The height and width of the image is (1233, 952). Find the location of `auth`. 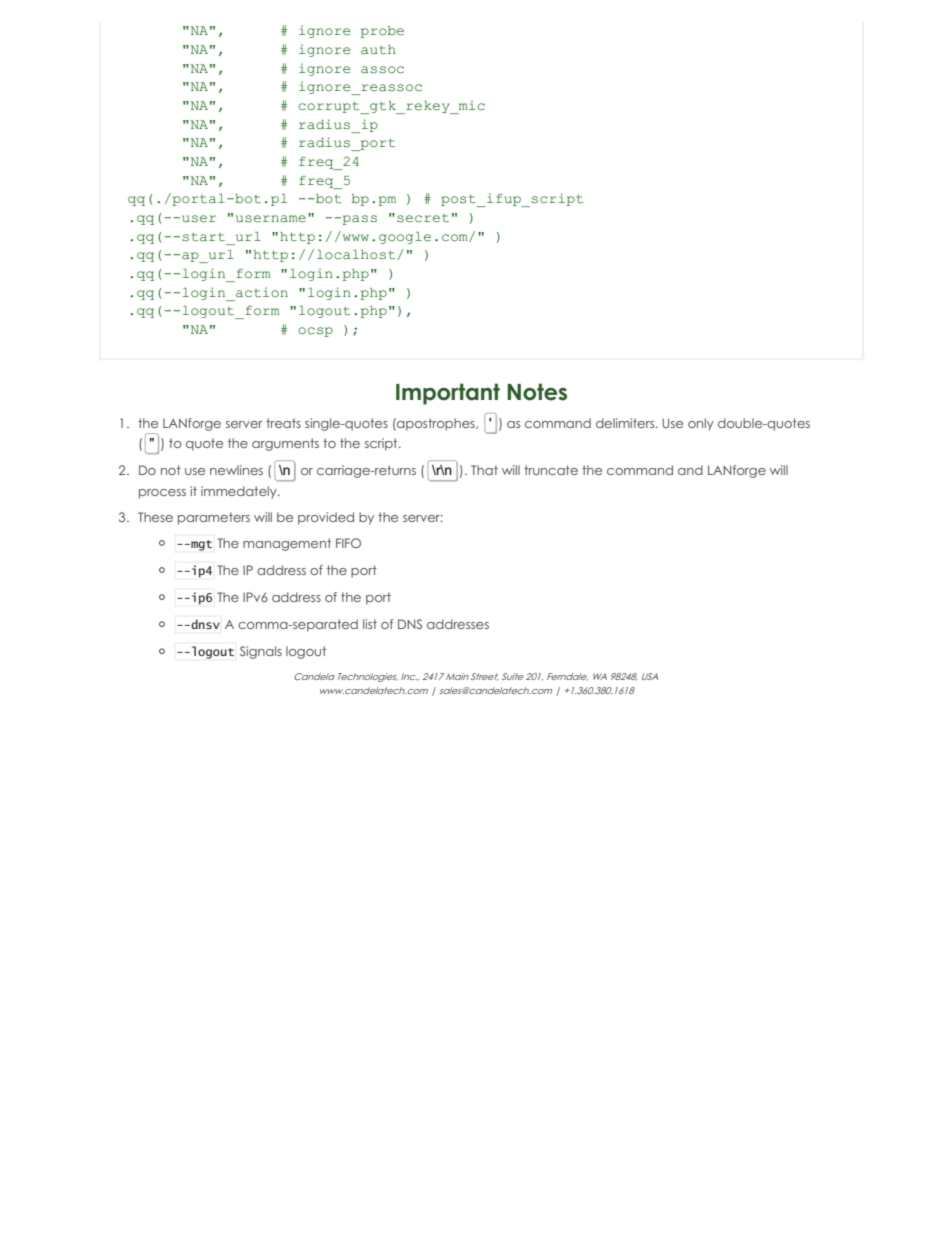

auth is located at coordinates (378, 50).
